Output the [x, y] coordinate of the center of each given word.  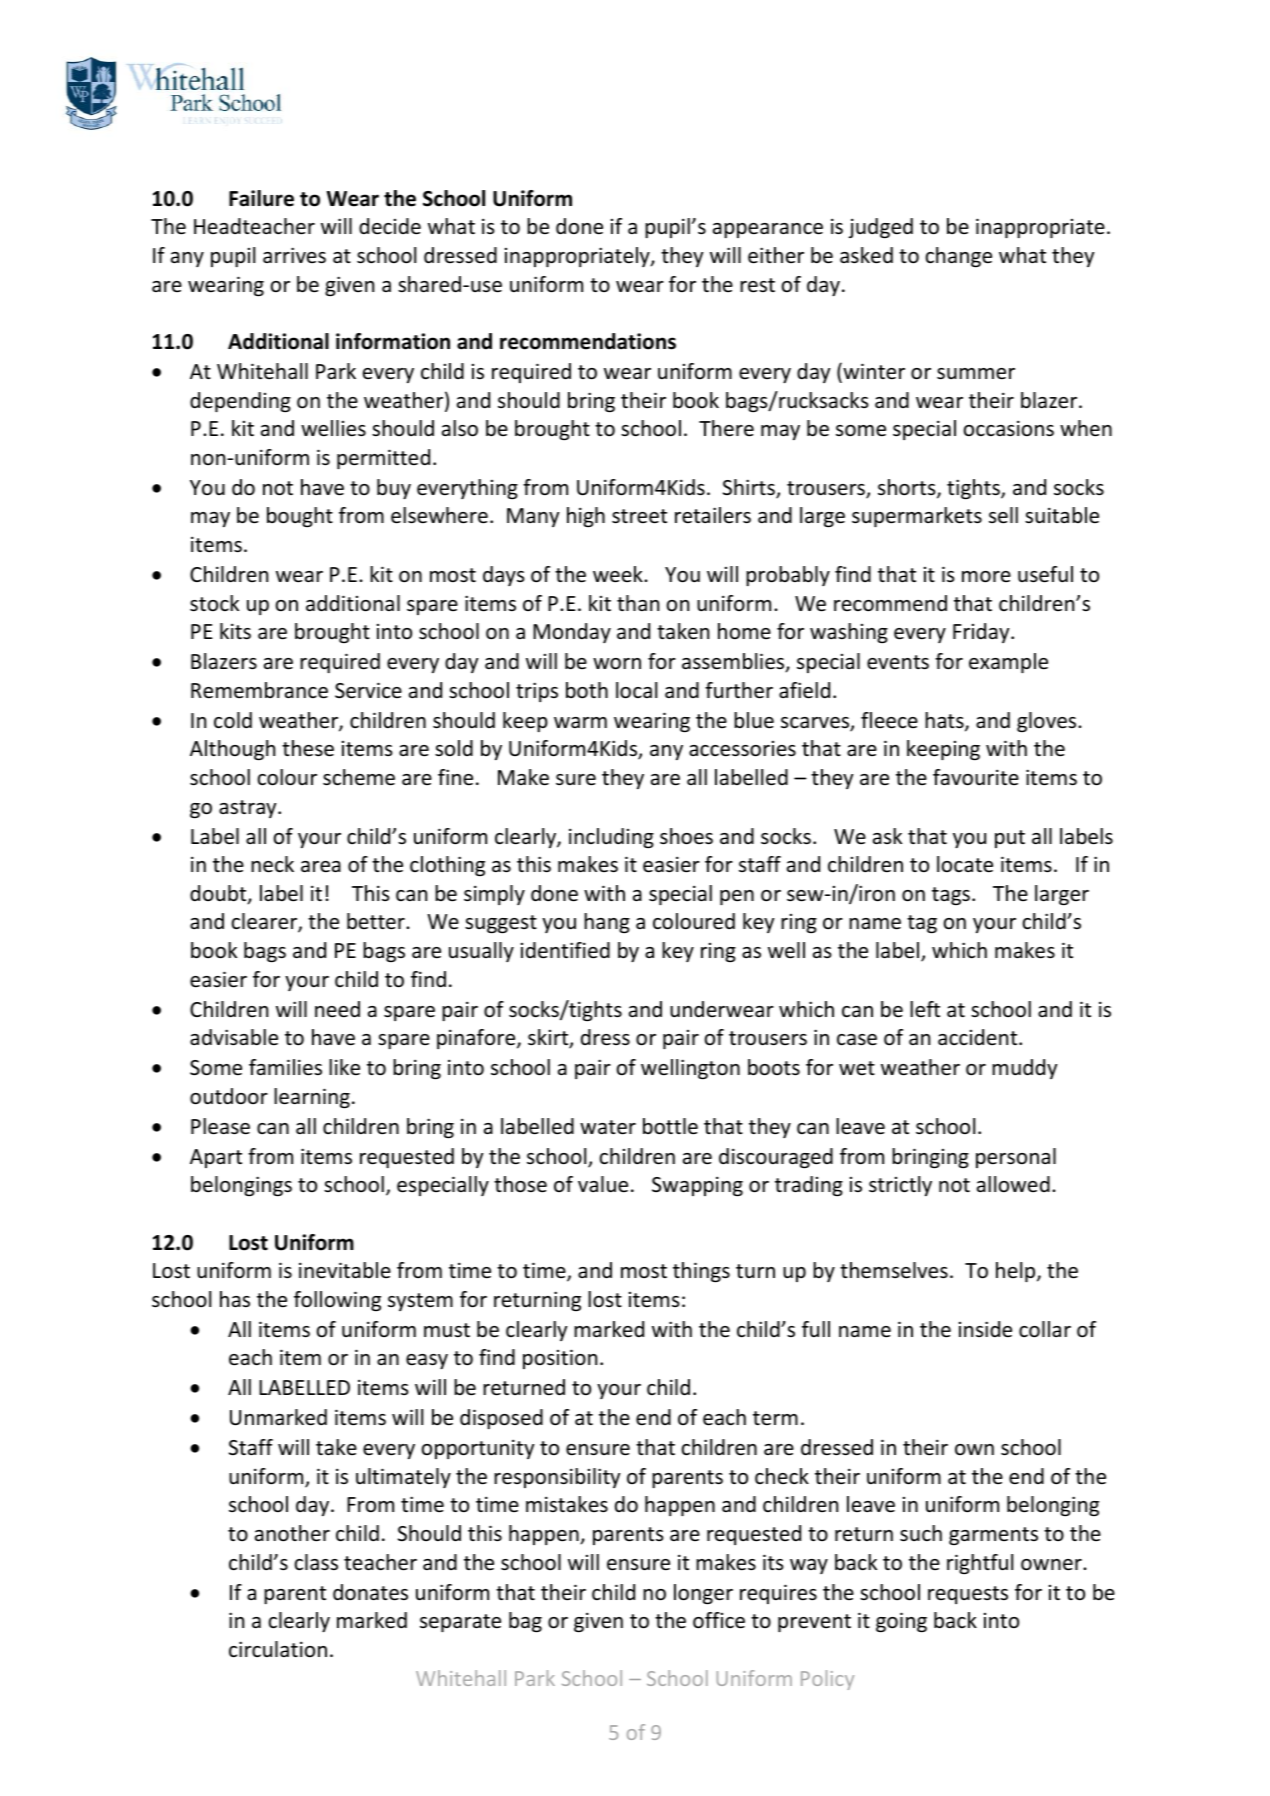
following [337, 1301]
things [701, 1272]
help [1017, 1272]
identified [565, 950]
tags [951, 896]
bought [300, 517]
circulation [278, 1649]
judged [880, 228]
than [638, 603]
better [377, 921]
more [986, 577]
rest [757, 285]
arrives [294, 255]
